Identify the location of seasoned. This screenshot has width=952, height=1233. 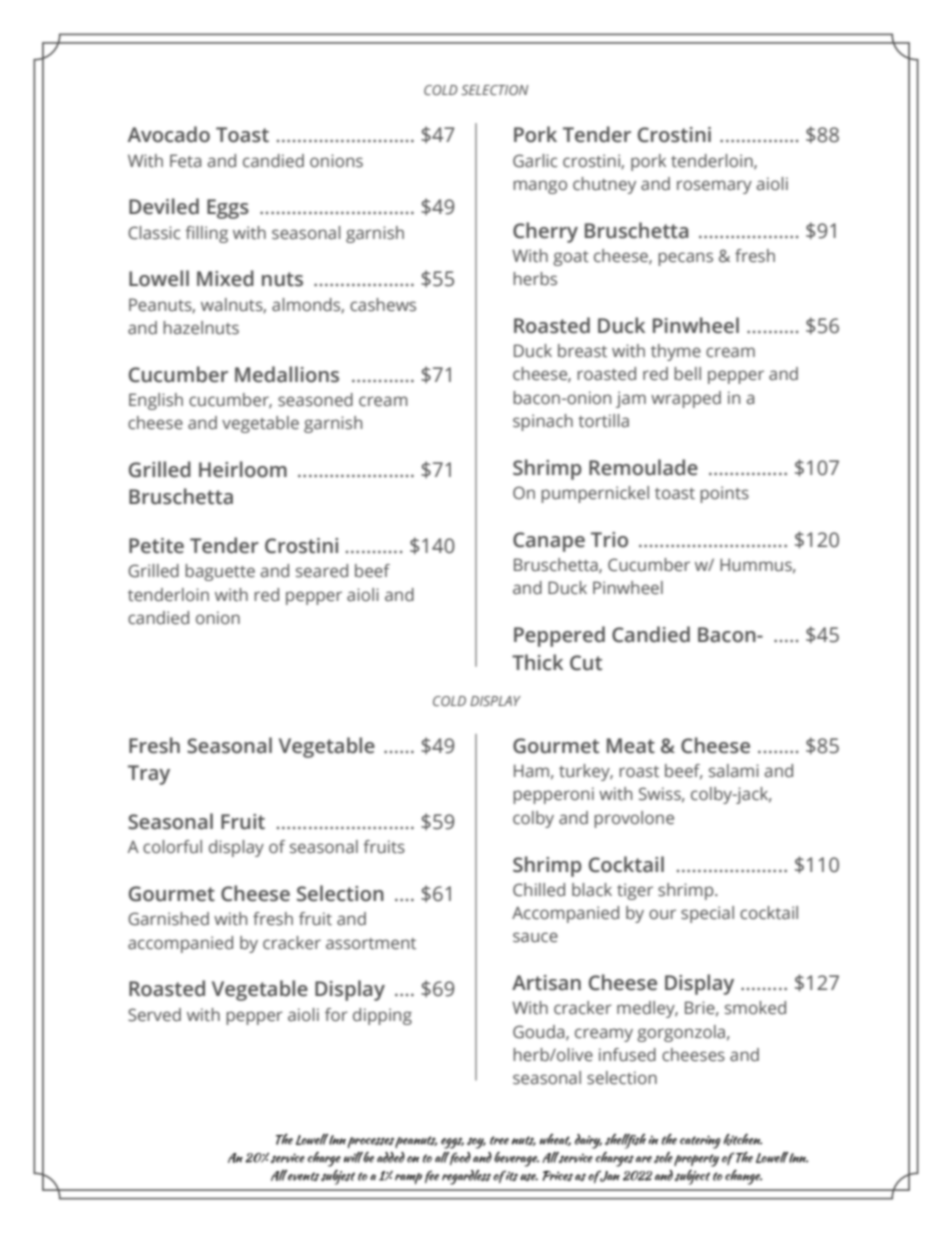
(315, 400).
